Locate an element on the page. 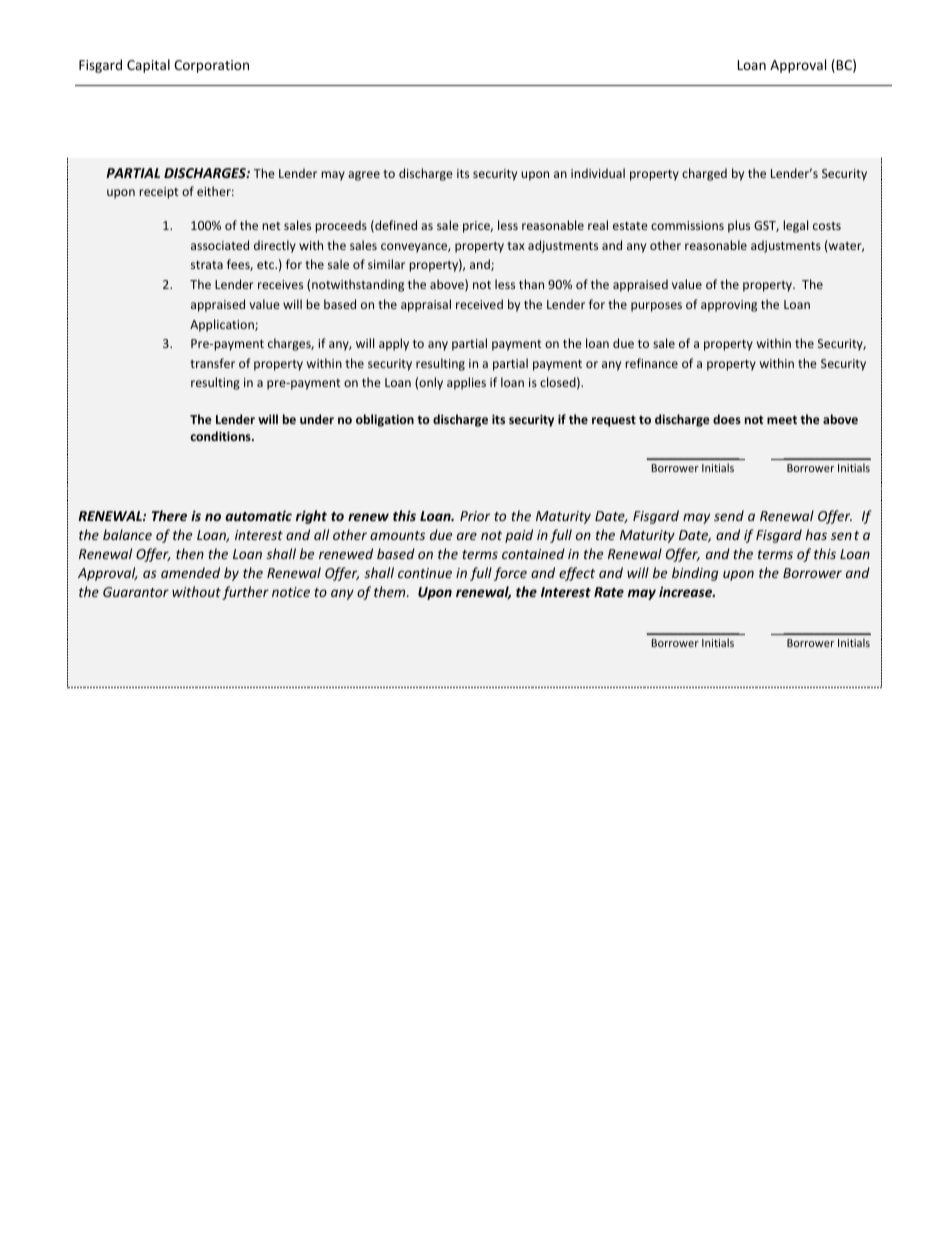 This image has width=952, height=1233. applies is located at coordinates (466, 383).
